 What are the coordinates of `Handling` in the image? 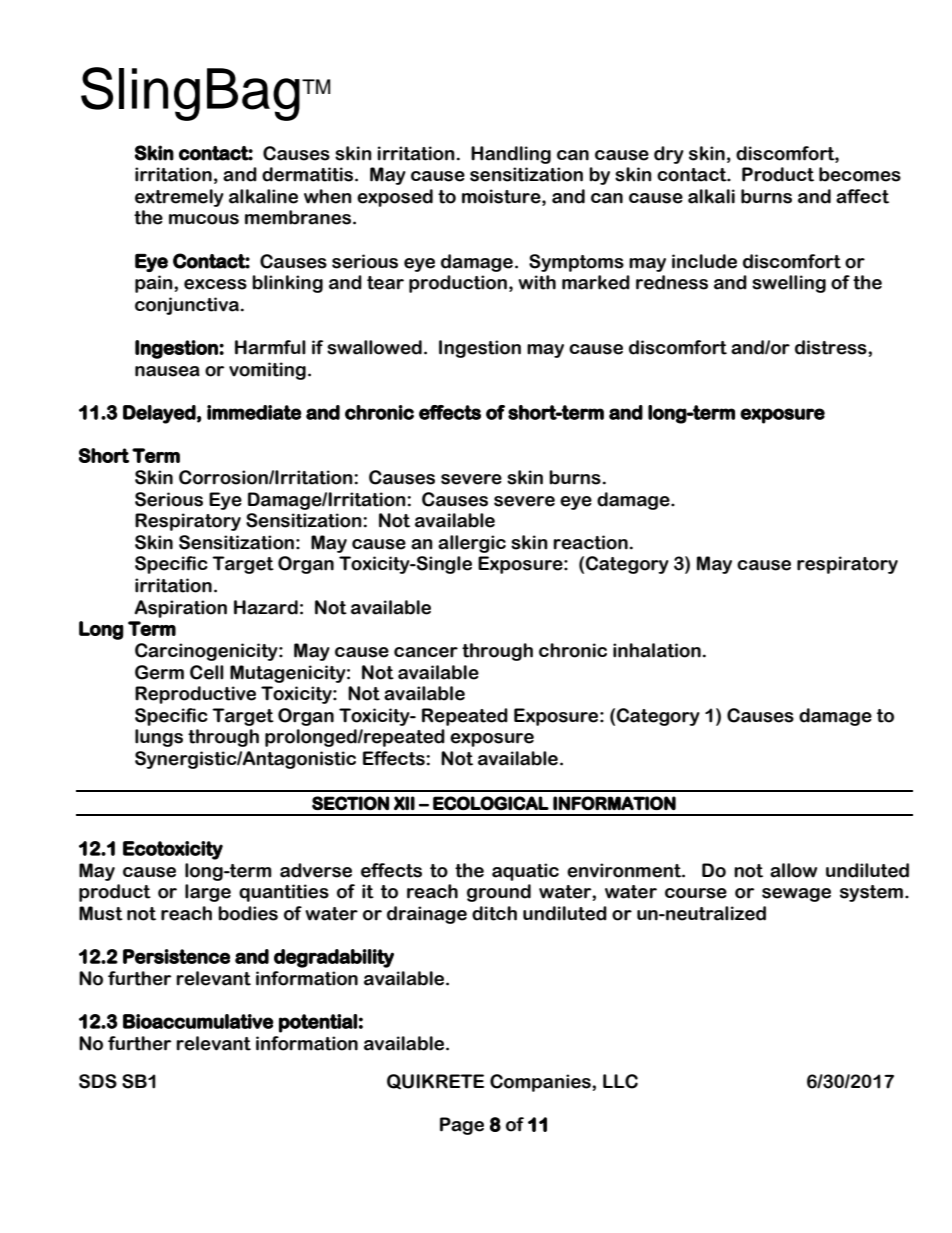 It's located at (511, 155).
